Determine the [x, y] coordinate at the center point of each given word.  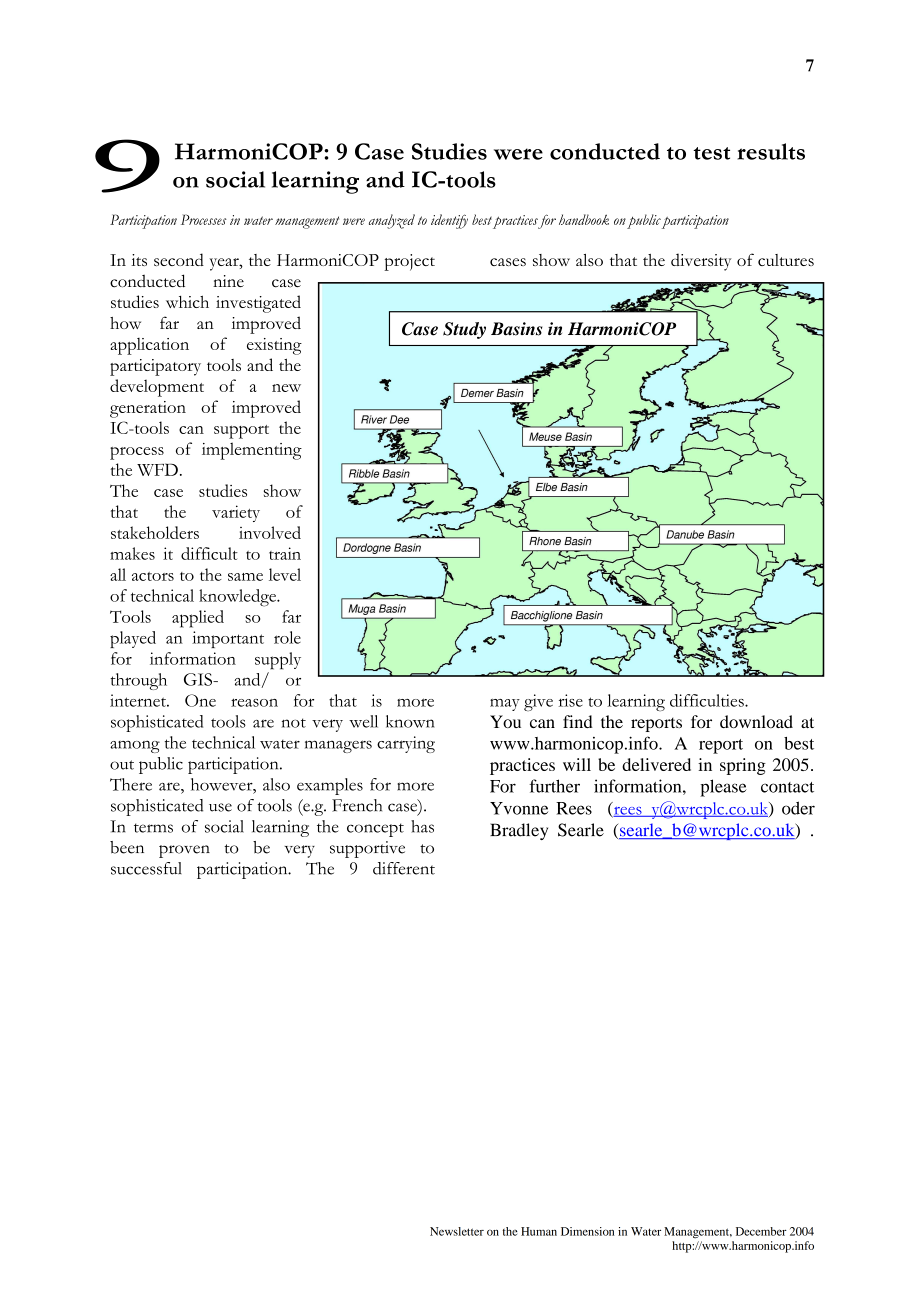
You [505, 721]
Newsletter [457, 1231]
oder [798, 808]
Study [464, 330]
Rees [574, 808]
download [756, 721]
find [578, 721]
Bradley [519, 831]
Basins [516, 329]
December [761, 1231]
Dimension [587, 1231]
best [799, 743]
